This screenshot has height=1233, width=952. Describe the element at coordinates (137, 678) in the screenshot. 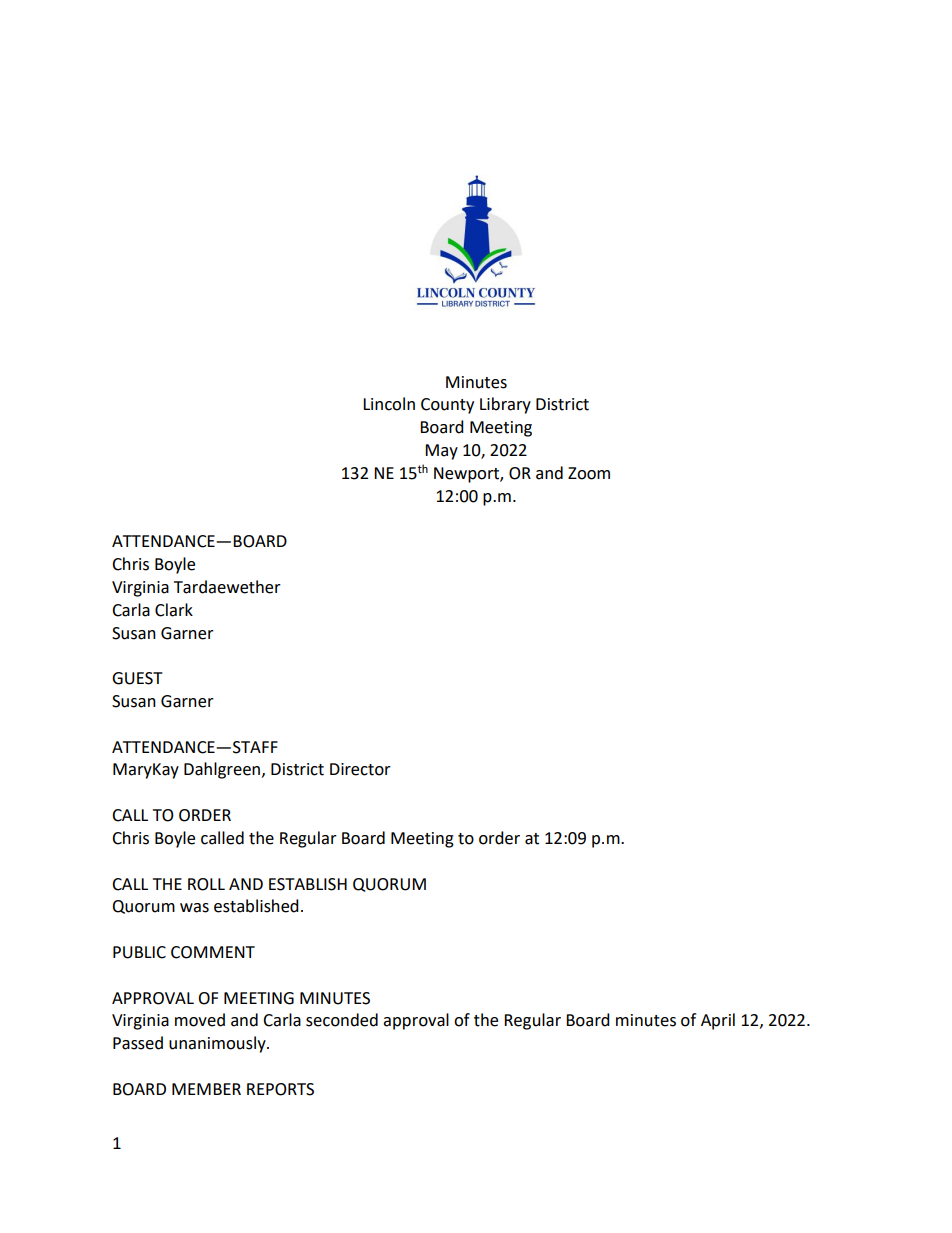

I see `GUEST` at that location.
